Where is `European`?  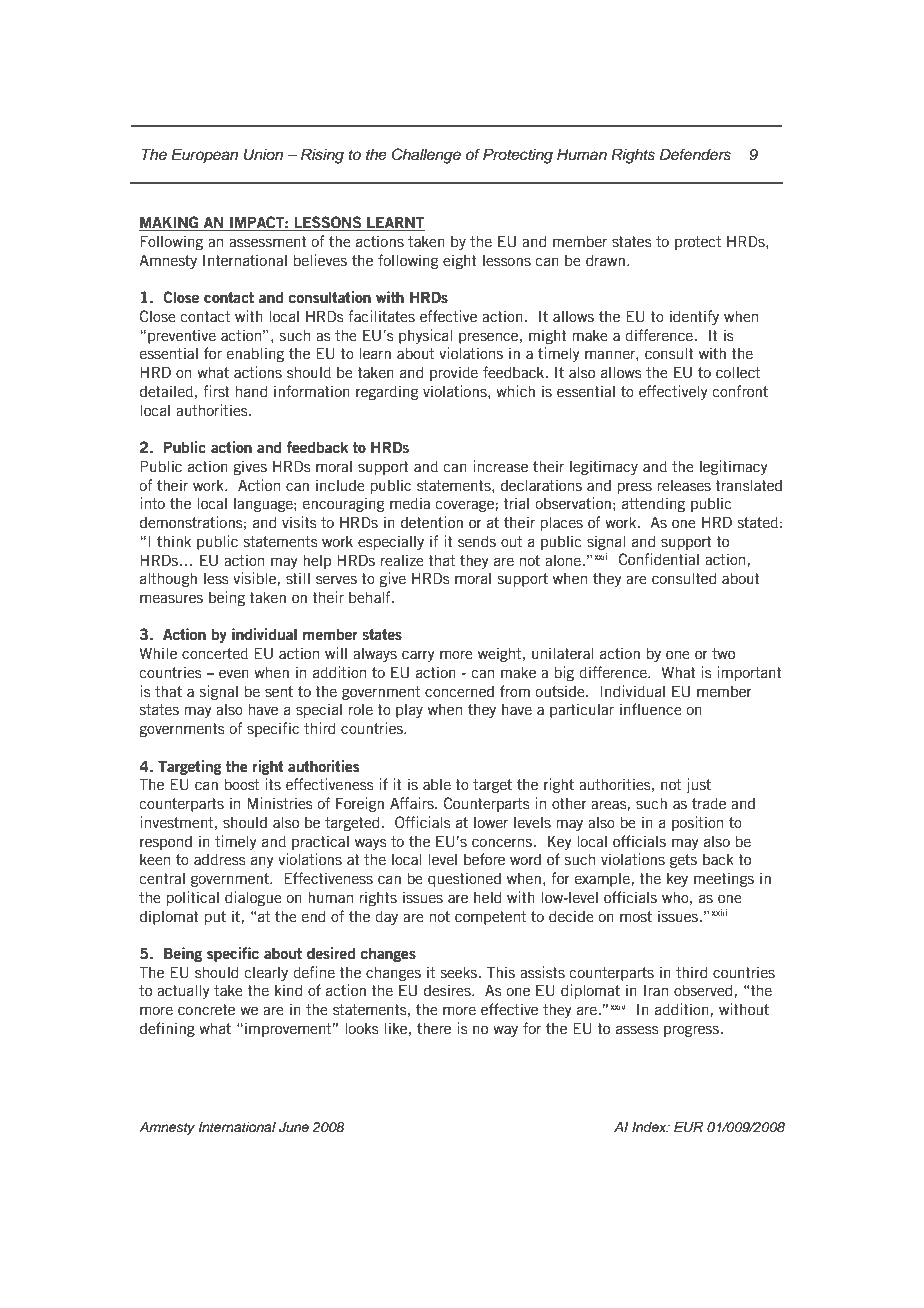 European is located at coordinates (204, 156).
